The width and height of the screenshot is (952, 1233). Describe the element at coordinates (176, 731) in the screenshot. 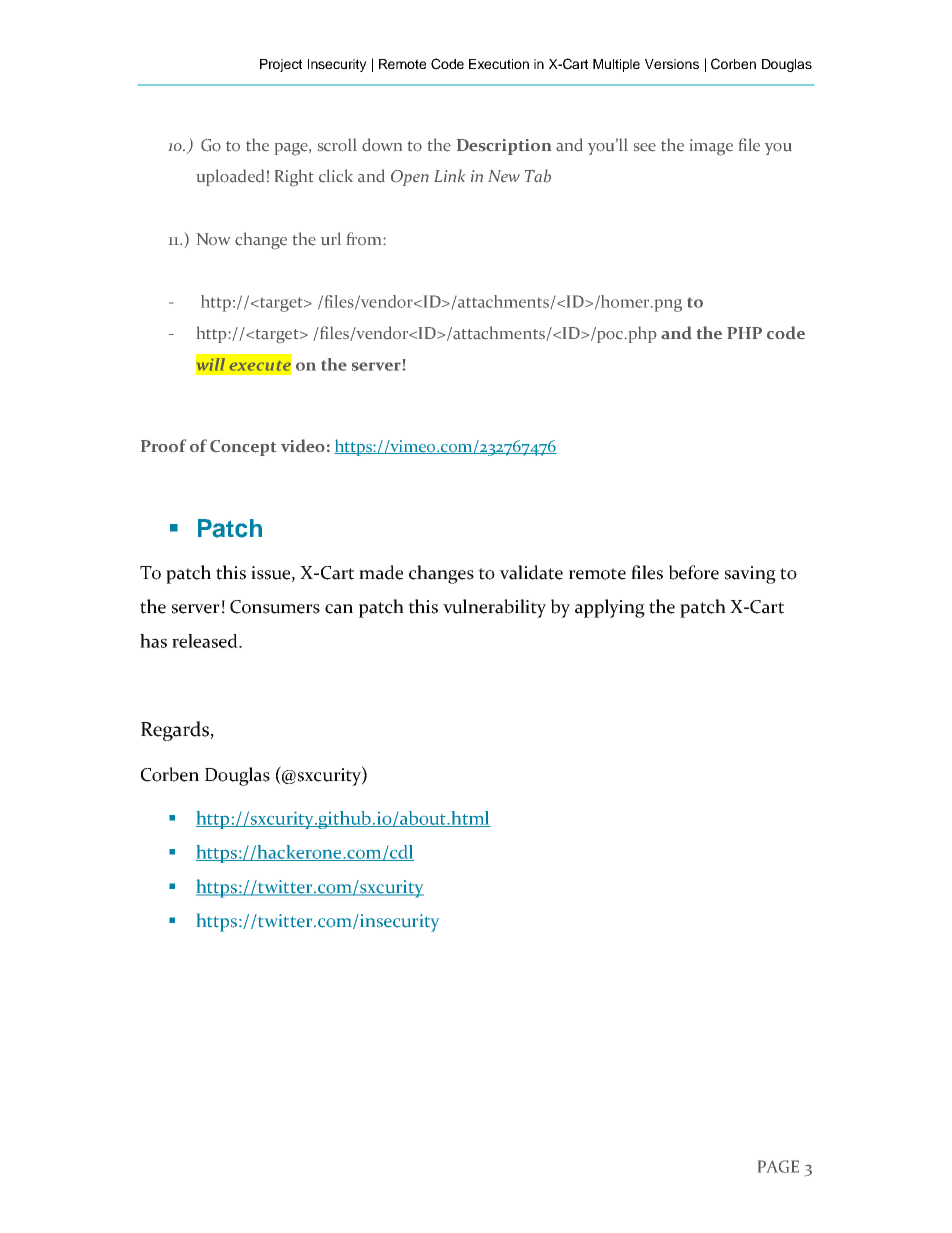

I see `Regards` at that location.
